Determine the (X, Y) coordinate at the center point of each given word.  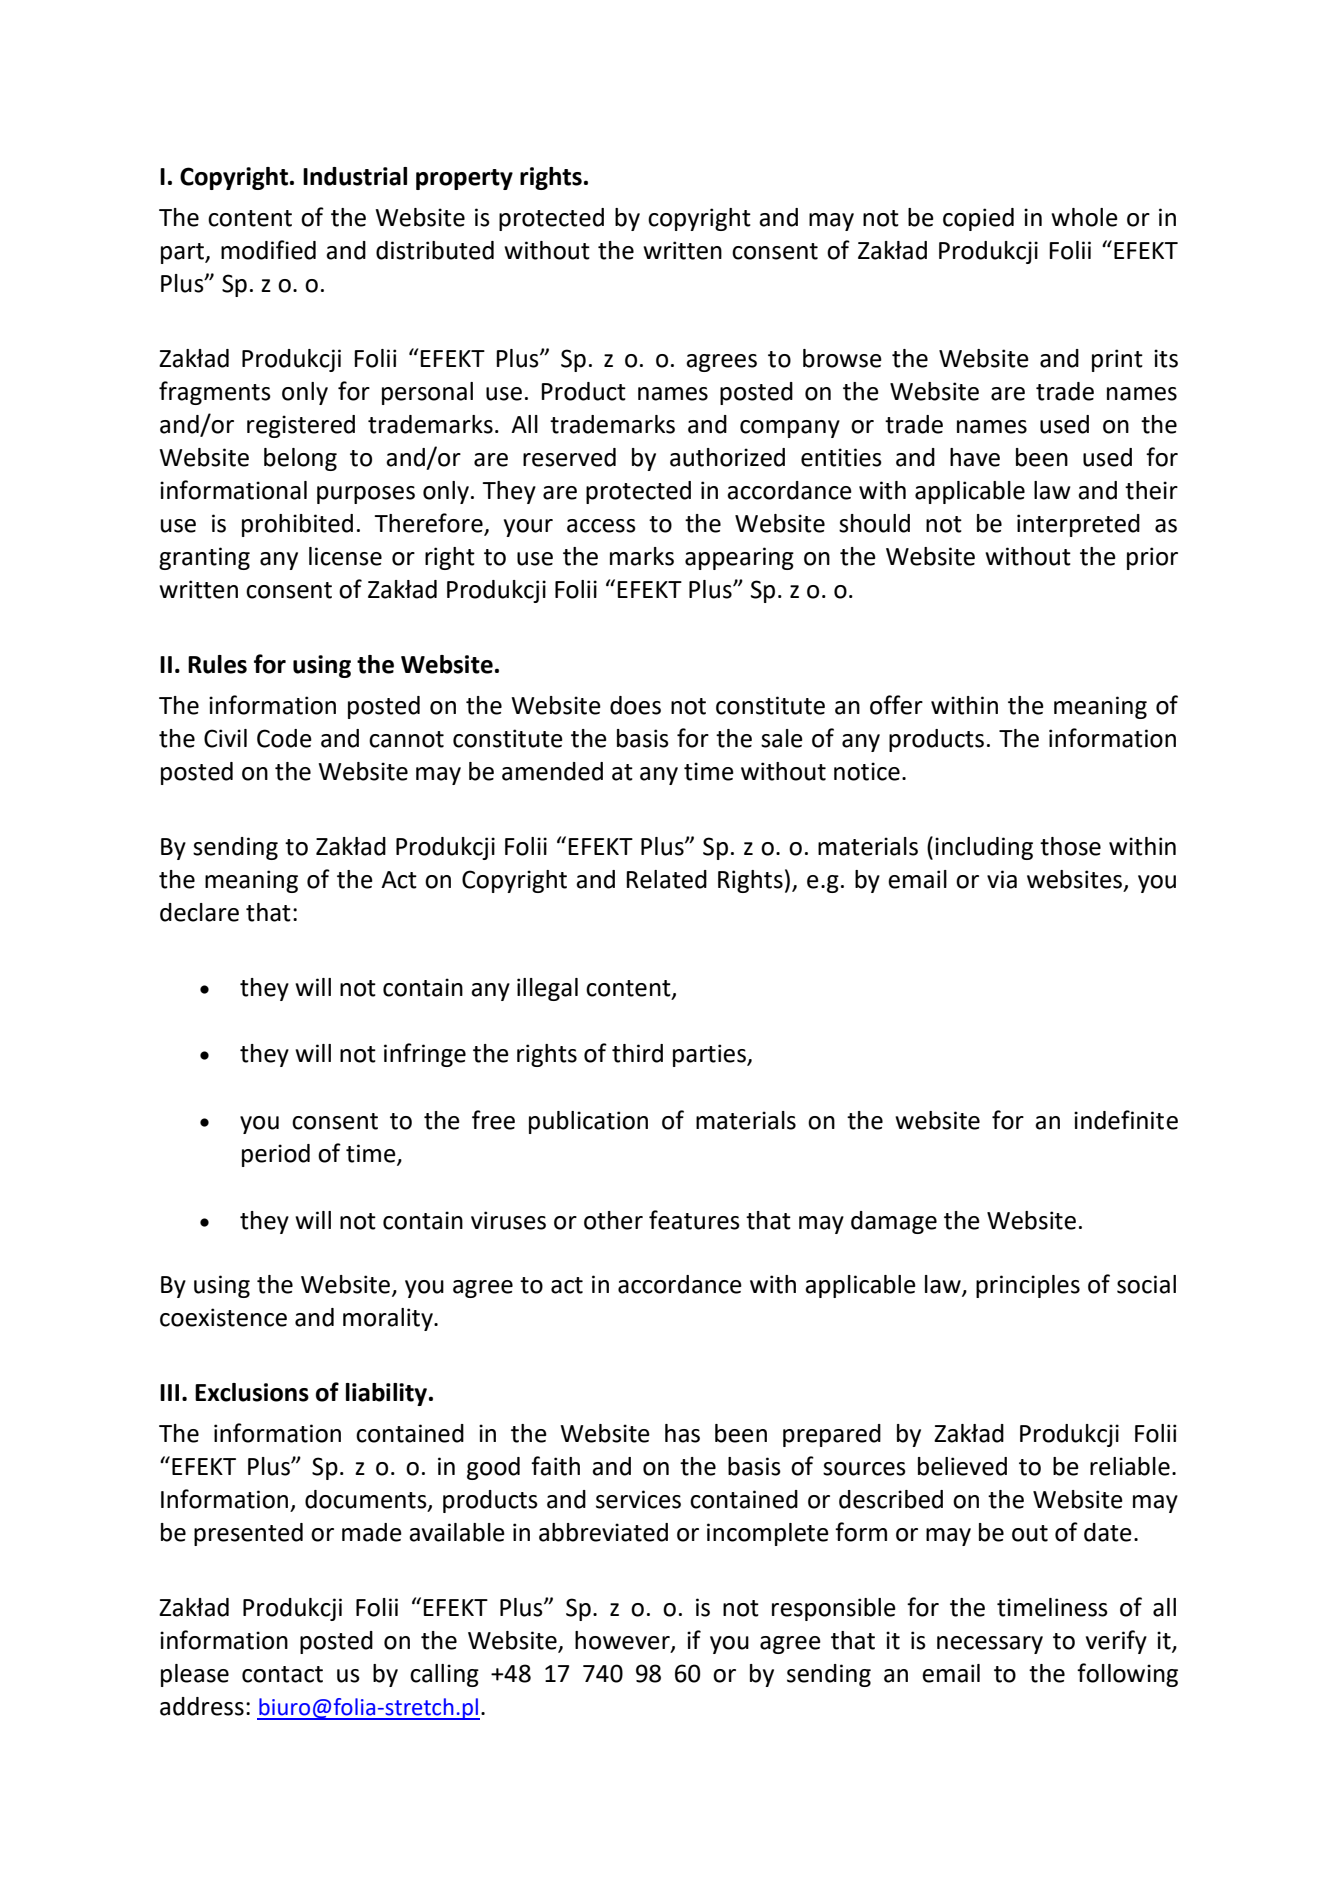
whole (1084, 217)
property (464, 179)
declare (199, 912)
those (1070, 846)
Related (666, 879)
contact (282, 1674)
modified (268, 250)
